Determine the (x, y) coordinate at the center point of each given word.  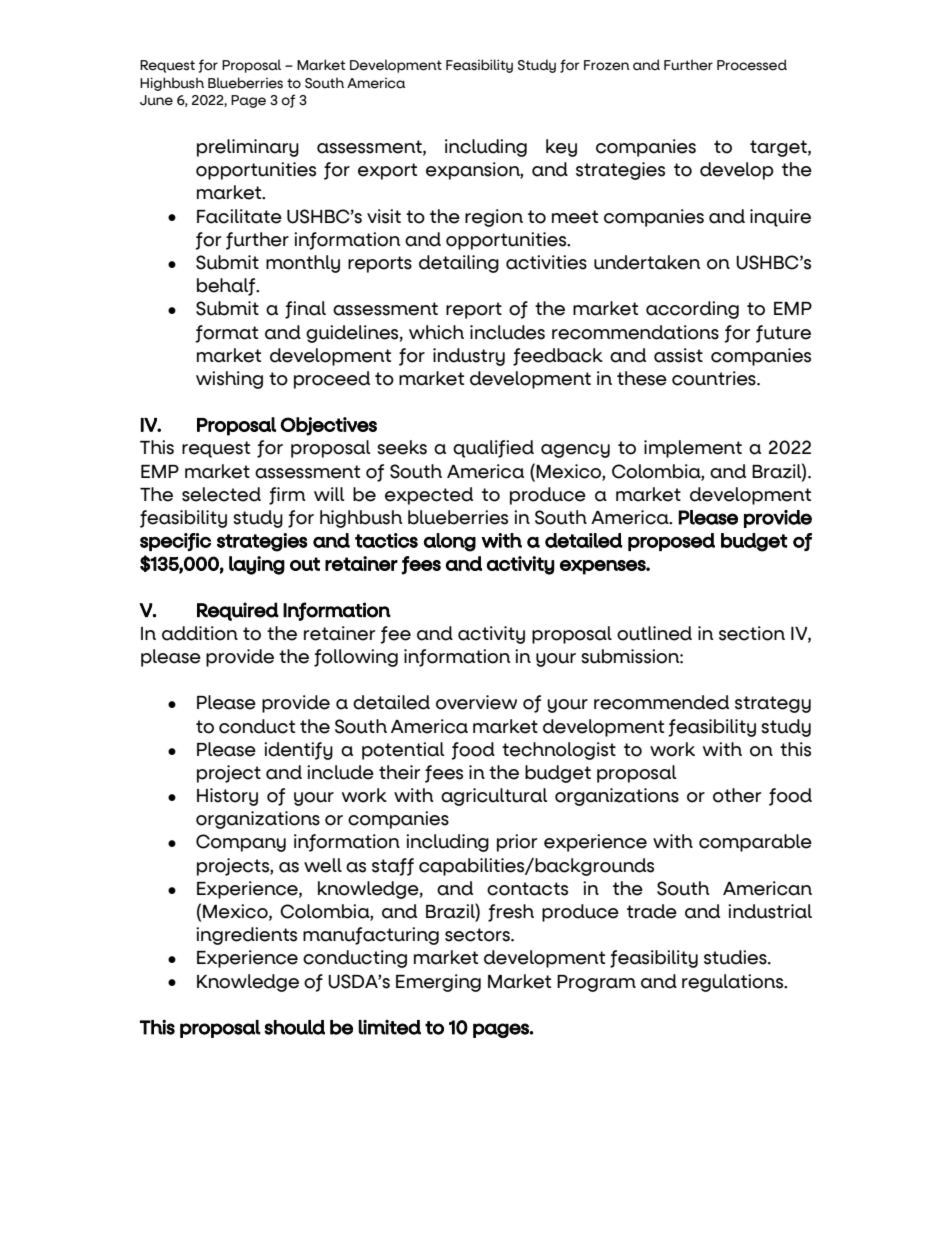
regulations (734, 983)
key (561, 148)
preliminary (248, 148)
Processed (752, 65)
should (294, 1027)
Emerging (438, 983)
